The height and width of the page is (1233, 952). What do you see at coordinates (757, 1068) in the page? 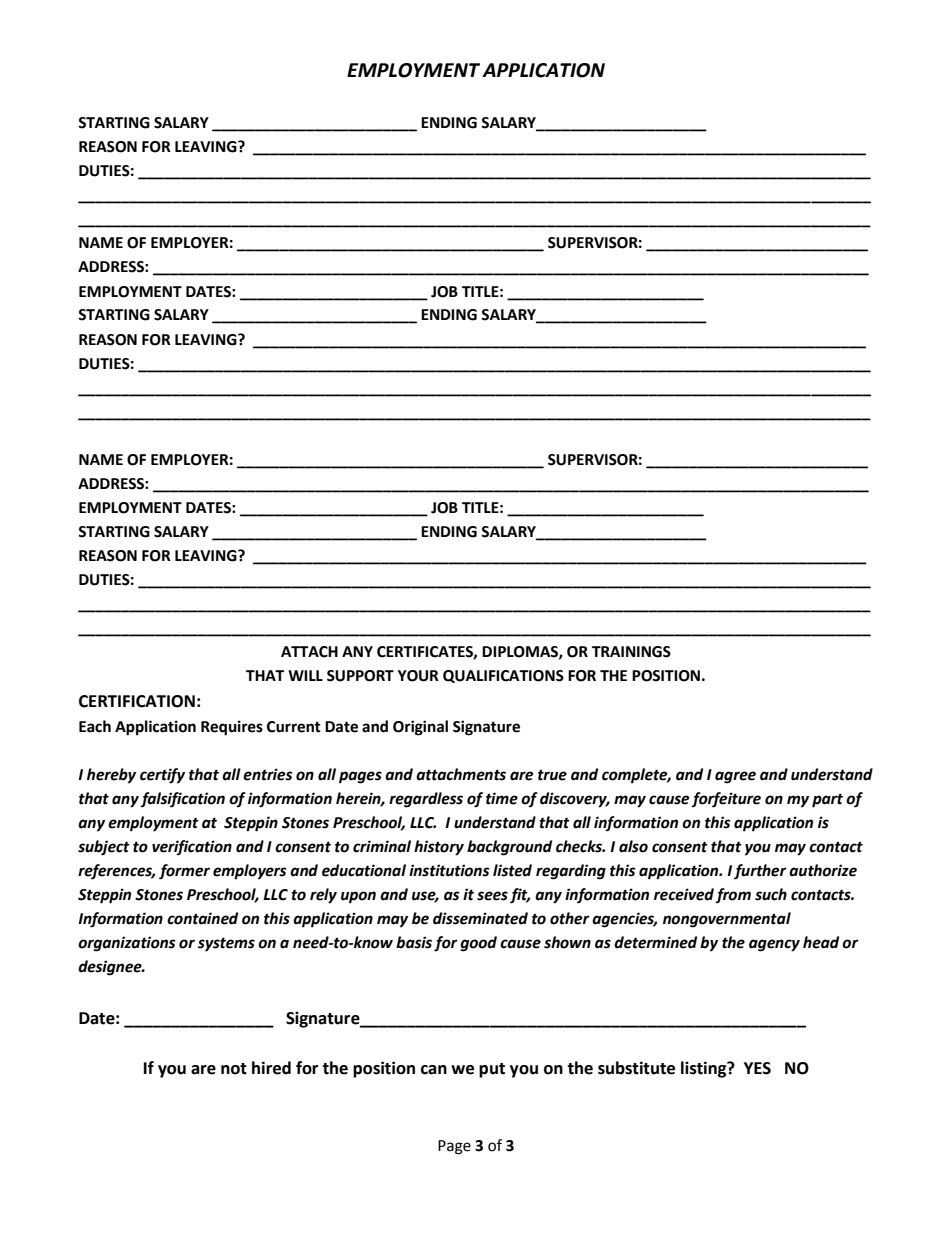
I see `YES` at bounding box center [757, 1068].
